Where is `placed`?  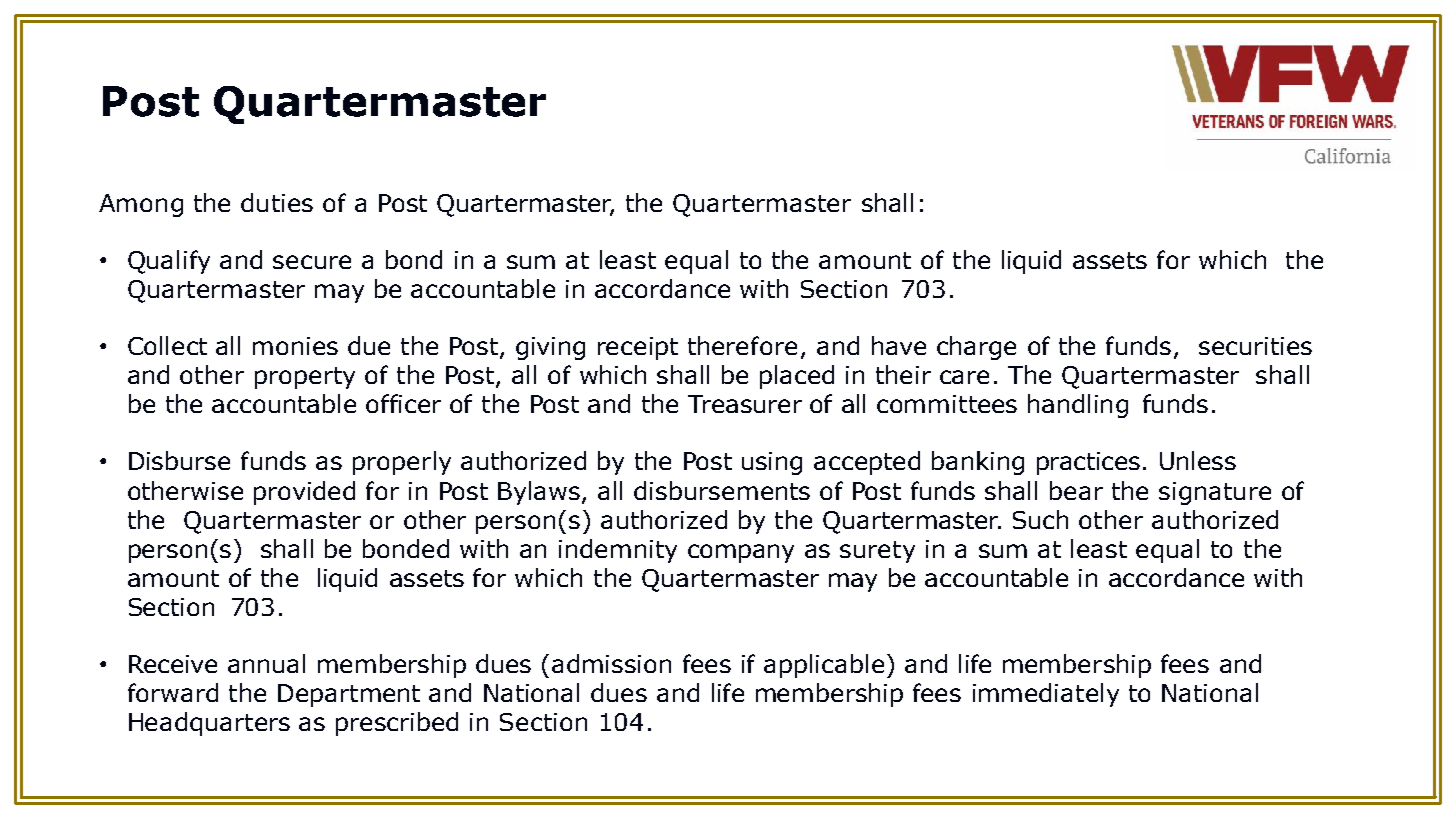 placed is located at coordinates (797, 377).
